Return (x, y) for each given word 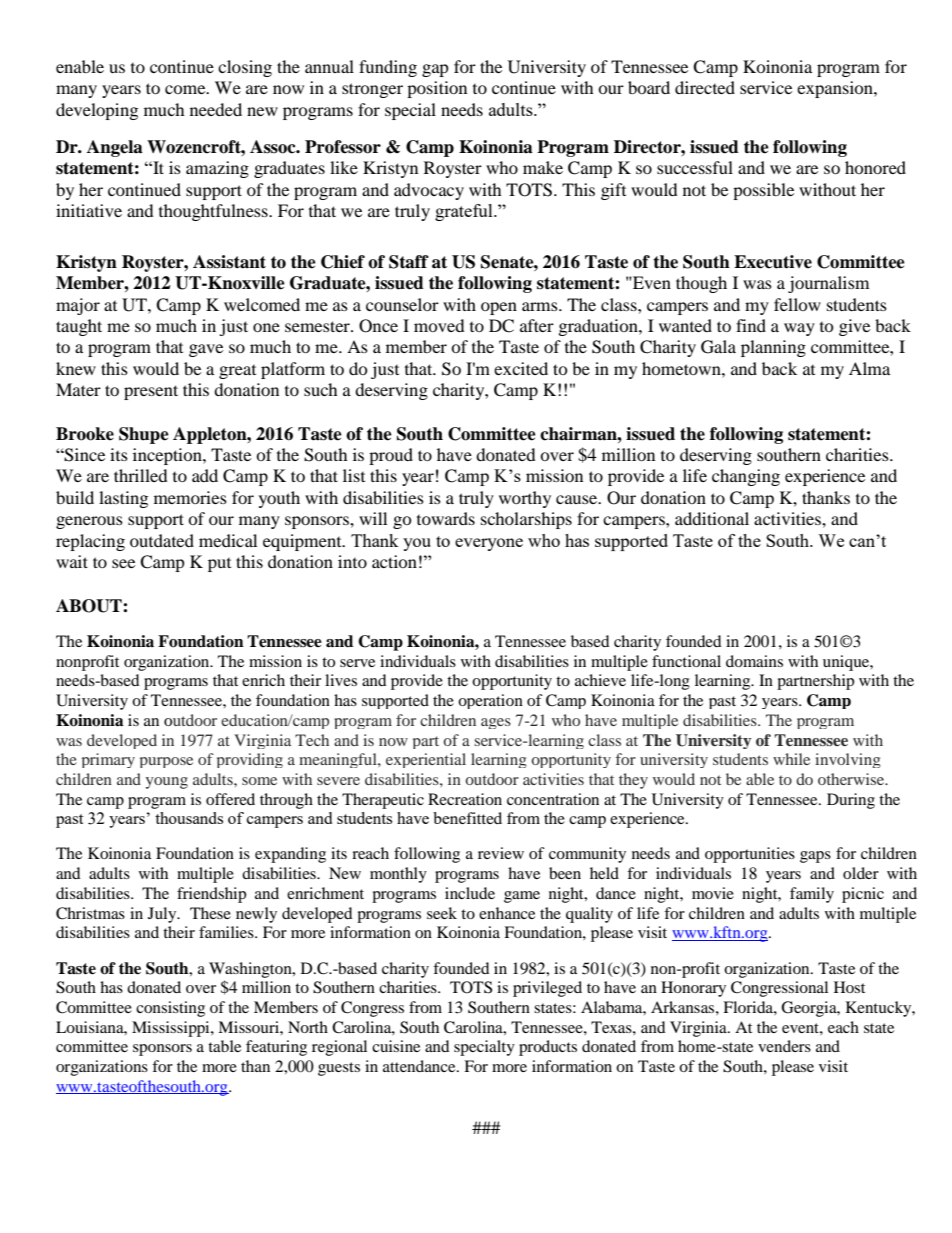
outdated (162, 540)
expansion (836, 89)
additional (712, 518)
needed (216, 109)
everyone (489, 544)
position (437, 89)
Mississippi (172, 1029)
